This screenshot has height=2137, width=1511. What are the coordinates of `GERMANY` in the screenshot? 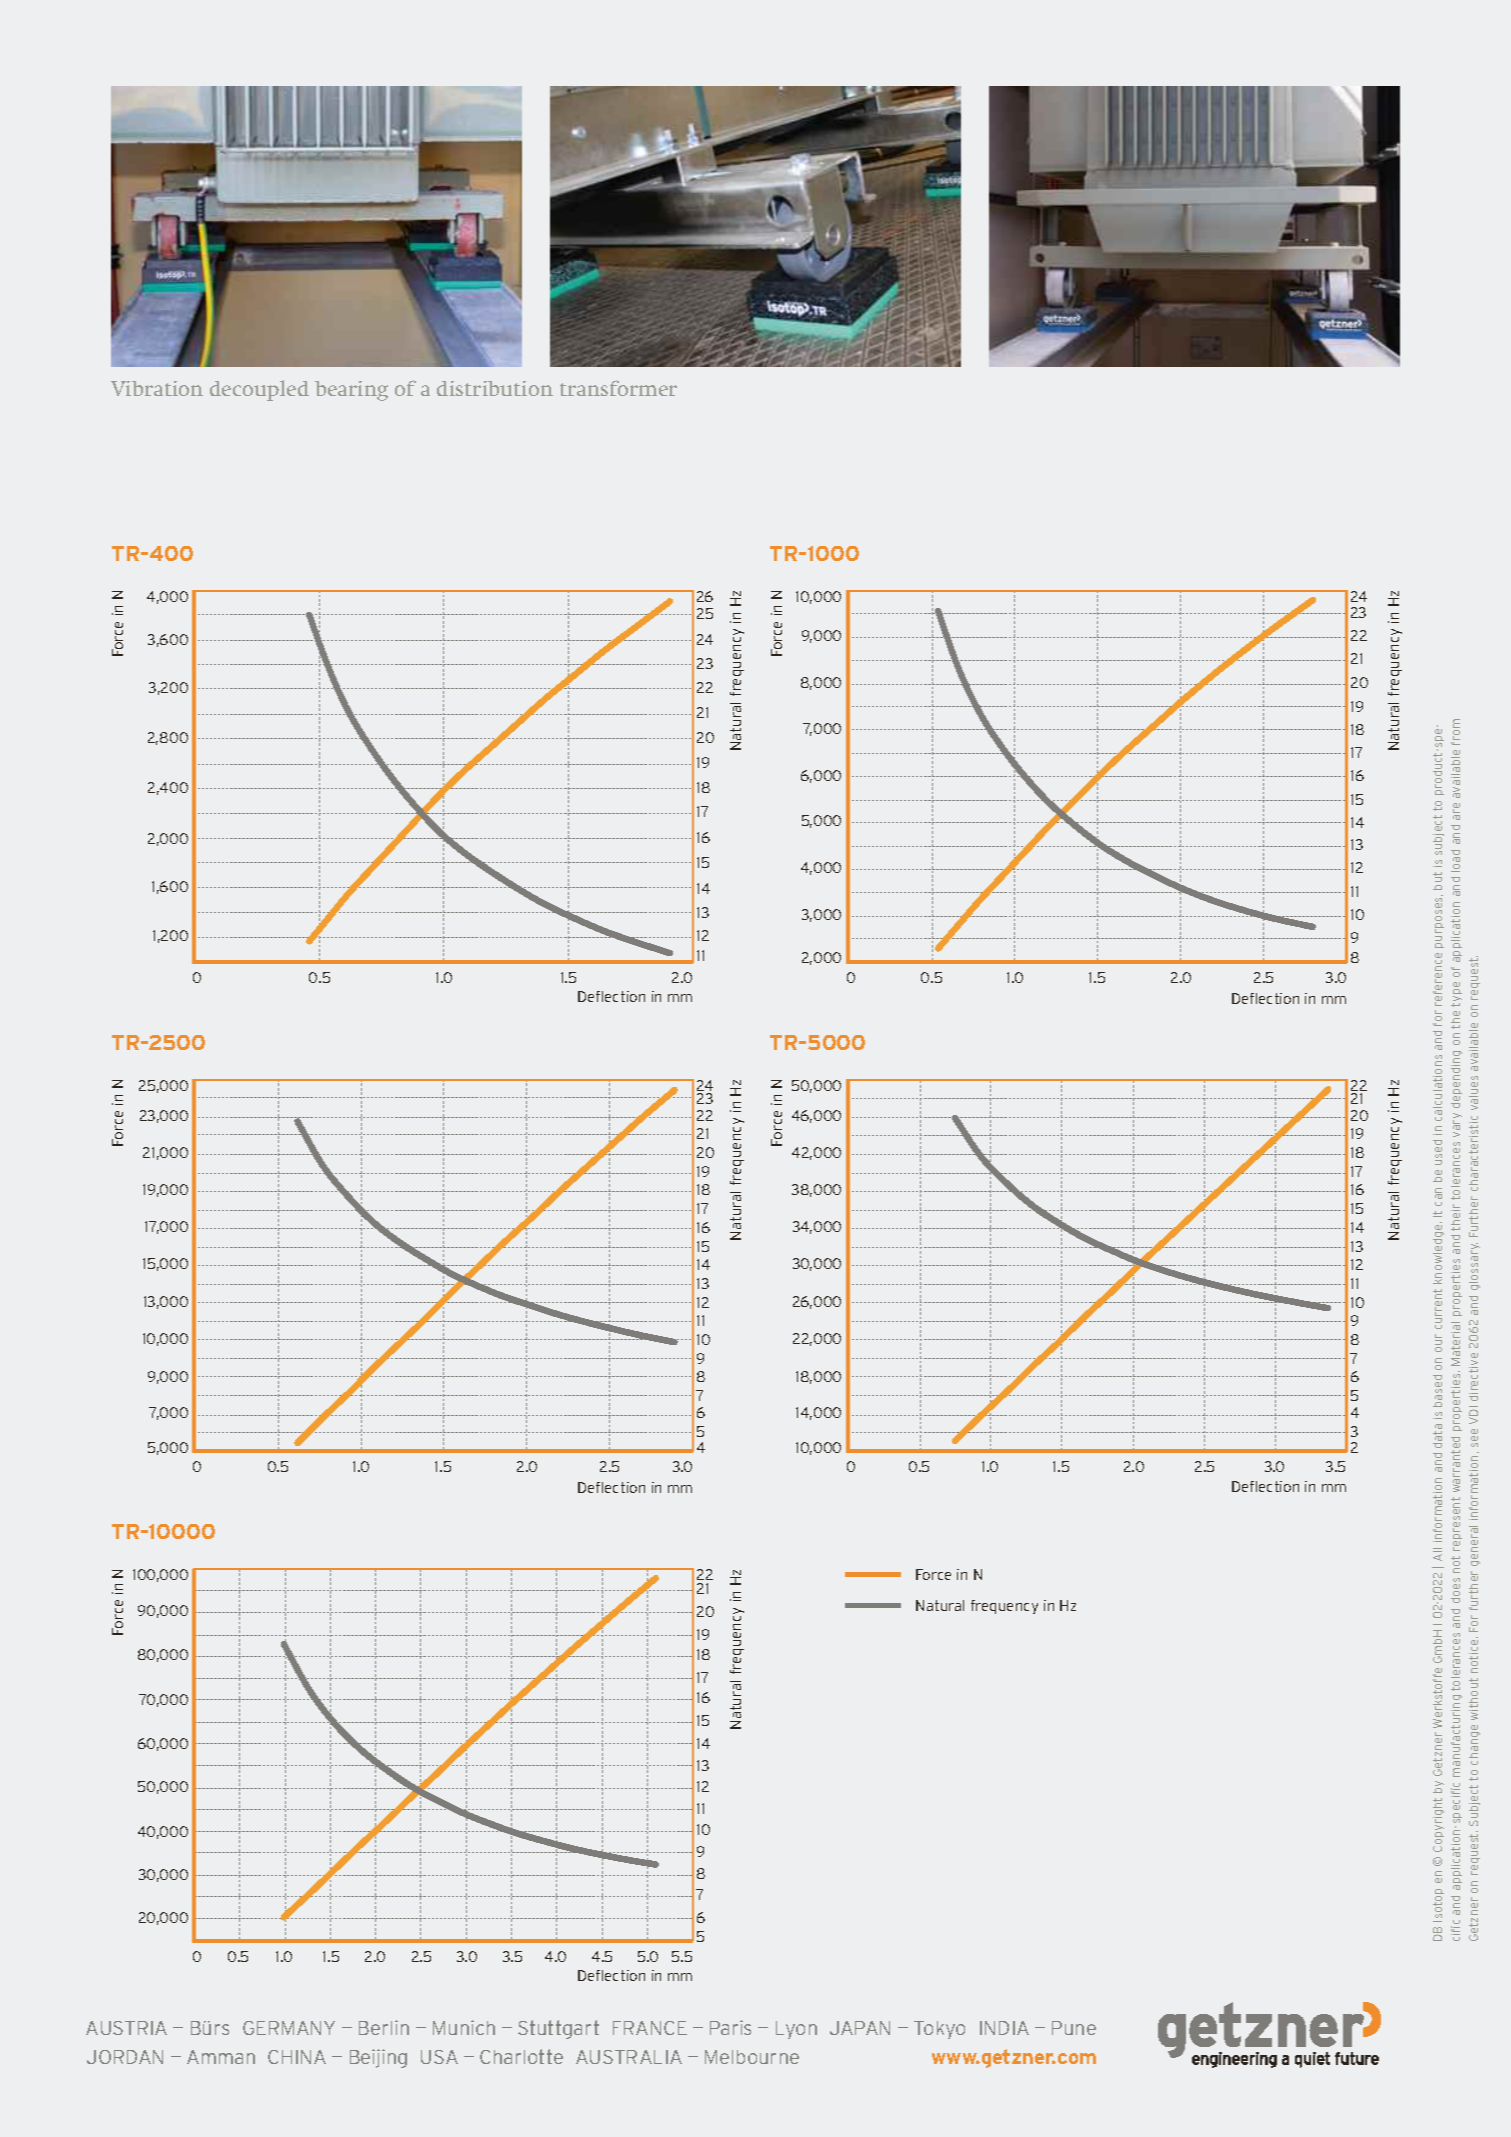 It's located at (289, 2028).
